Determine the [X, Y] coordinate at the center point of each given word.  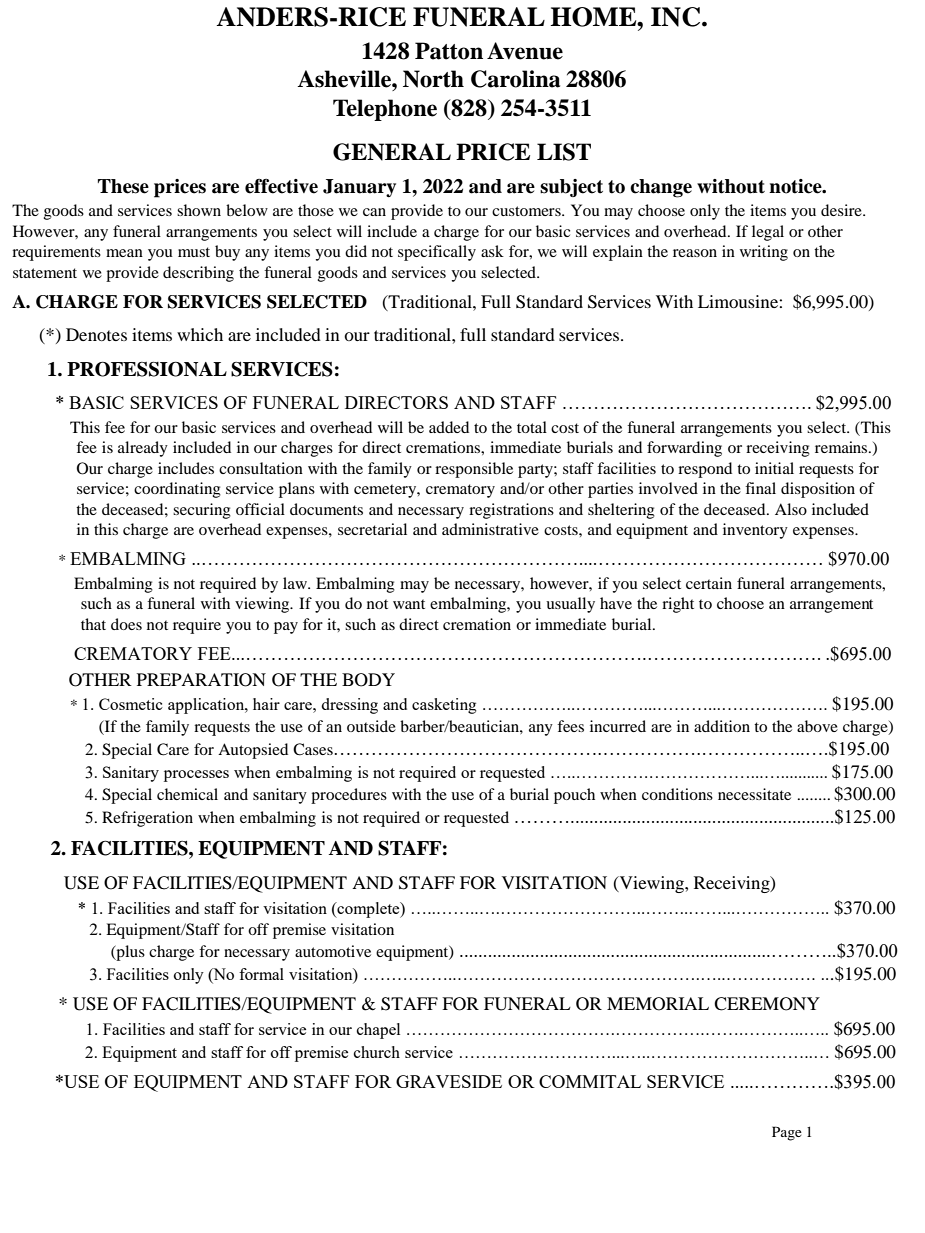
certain [709, 583]
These [123, 186]
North [433, 79]
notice [796, 186]
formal [261, 974]
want [409, 604]
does [126, 624]
